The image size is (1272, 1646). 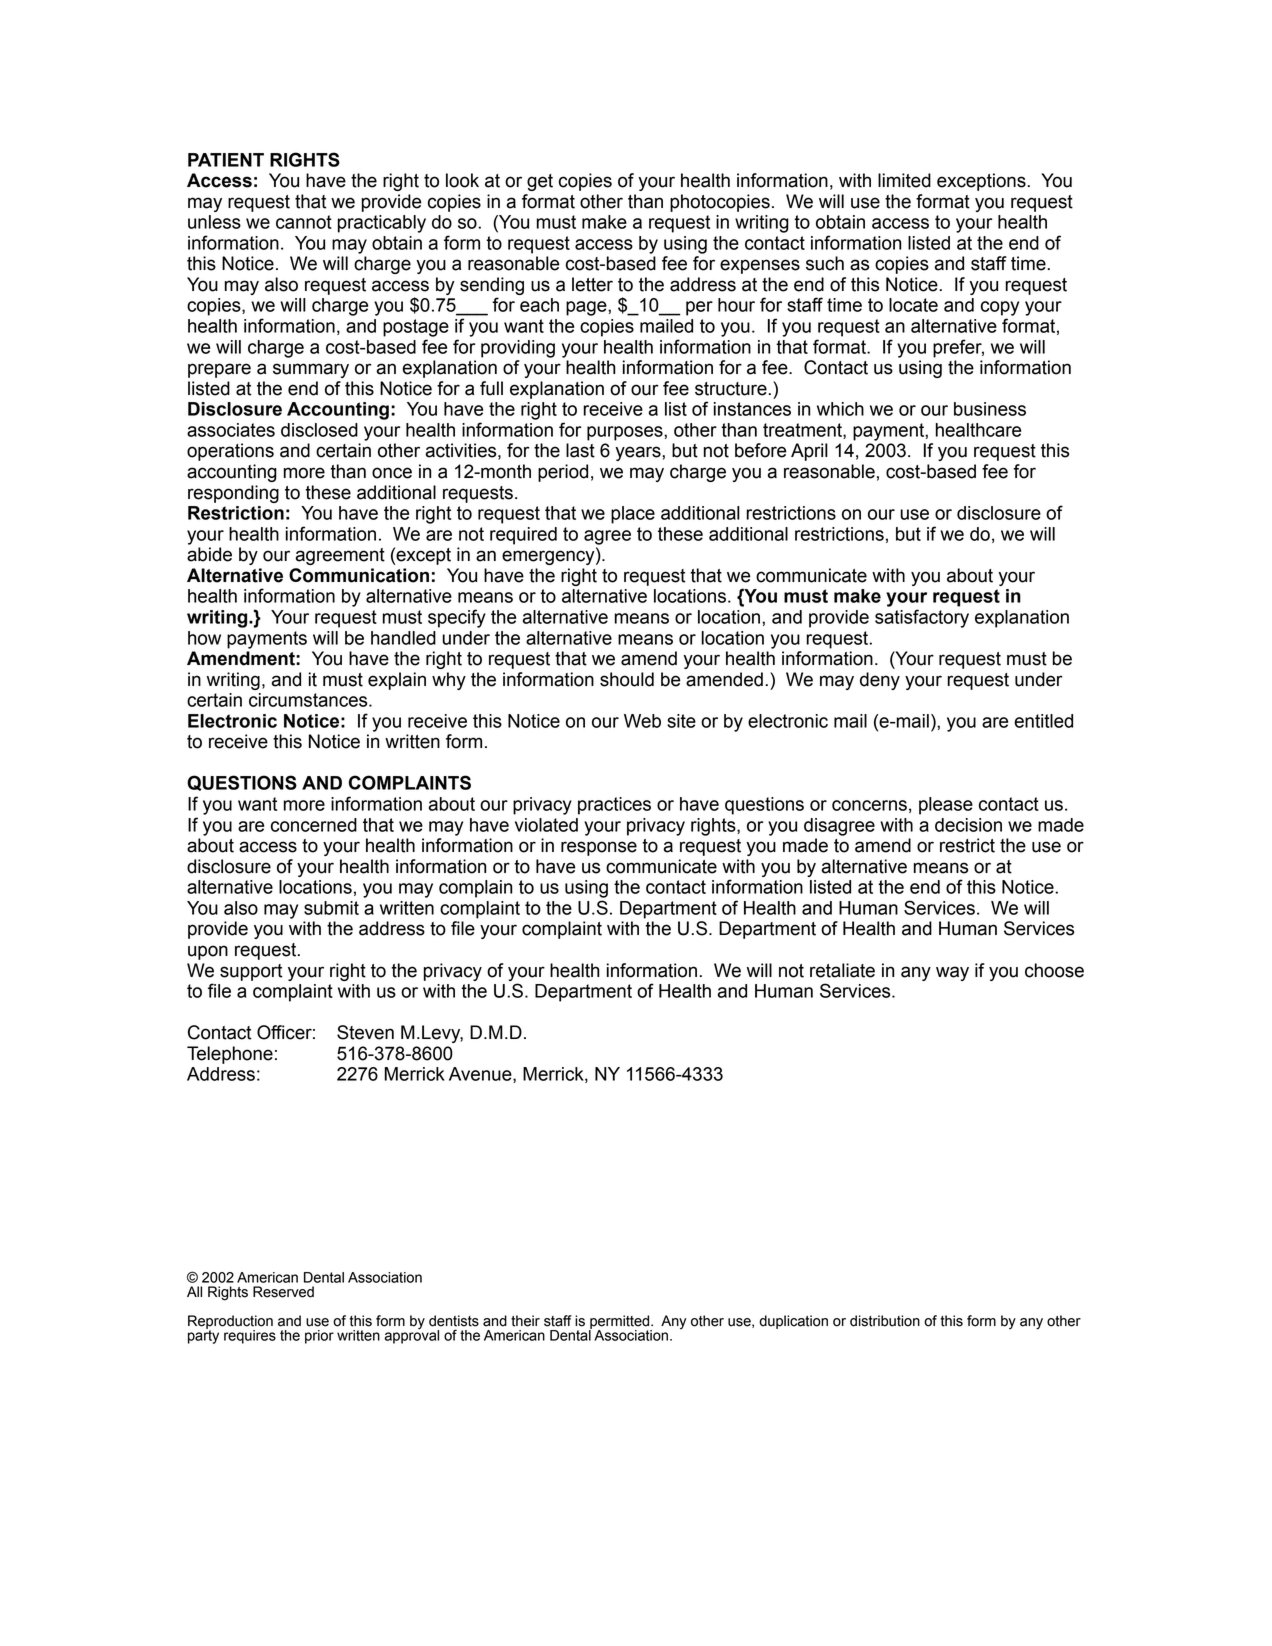 What do you see at coordinates (540, 182) in the screenshot?
I see `get` at bounding box center [540, 182].
